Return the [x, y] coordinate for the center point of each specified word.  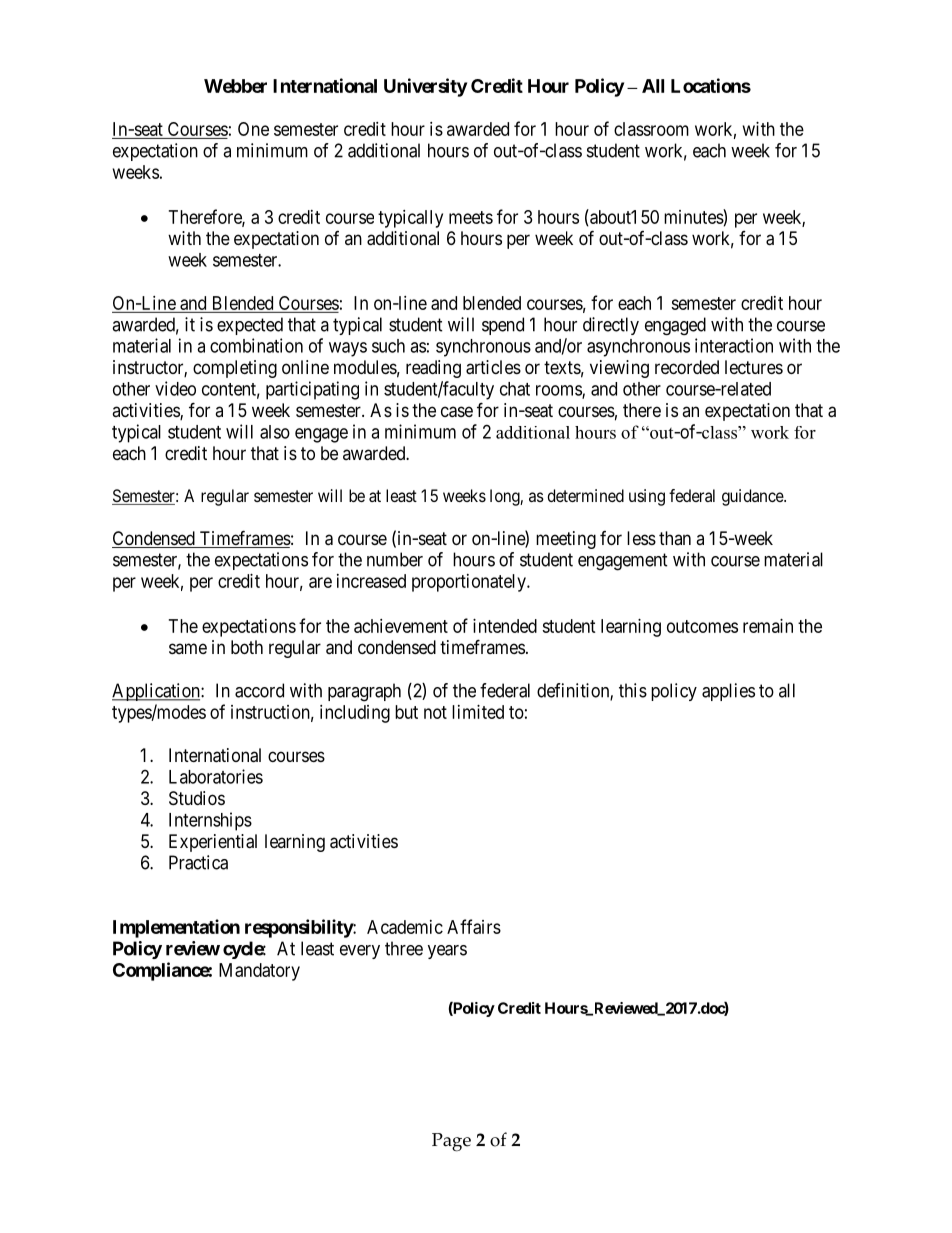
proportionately [470, 583]
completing [235, 369]
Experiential [213, 843]
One [253, 129]
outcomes [702, 626]
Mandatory [259, 972]
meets [471, 217]
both [247, 647]
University [425, 87]
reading [433, 369]
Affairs [474, 926]
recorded [687, 367]
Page [451, 1142]
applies [728, 692]
